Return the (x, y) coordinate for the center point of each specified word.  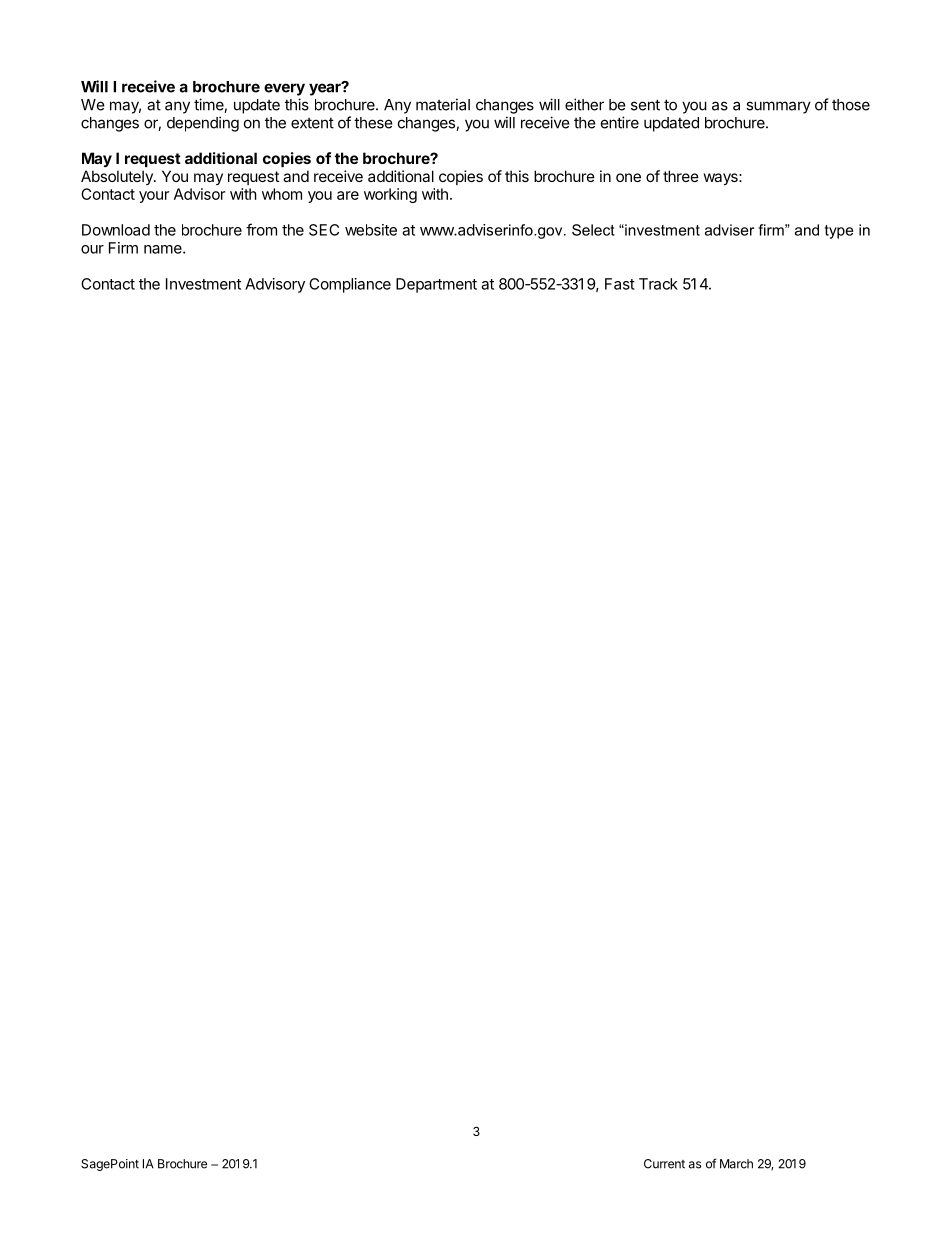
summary (778, 107)
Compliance (350, 285)
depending (203, 124)
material (443, 104)
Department (436, 285)
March (736, 1164)
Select (593, 230)
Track (658, 284)
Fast (620, 284)
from (261, 229)
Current (664, 1164)
